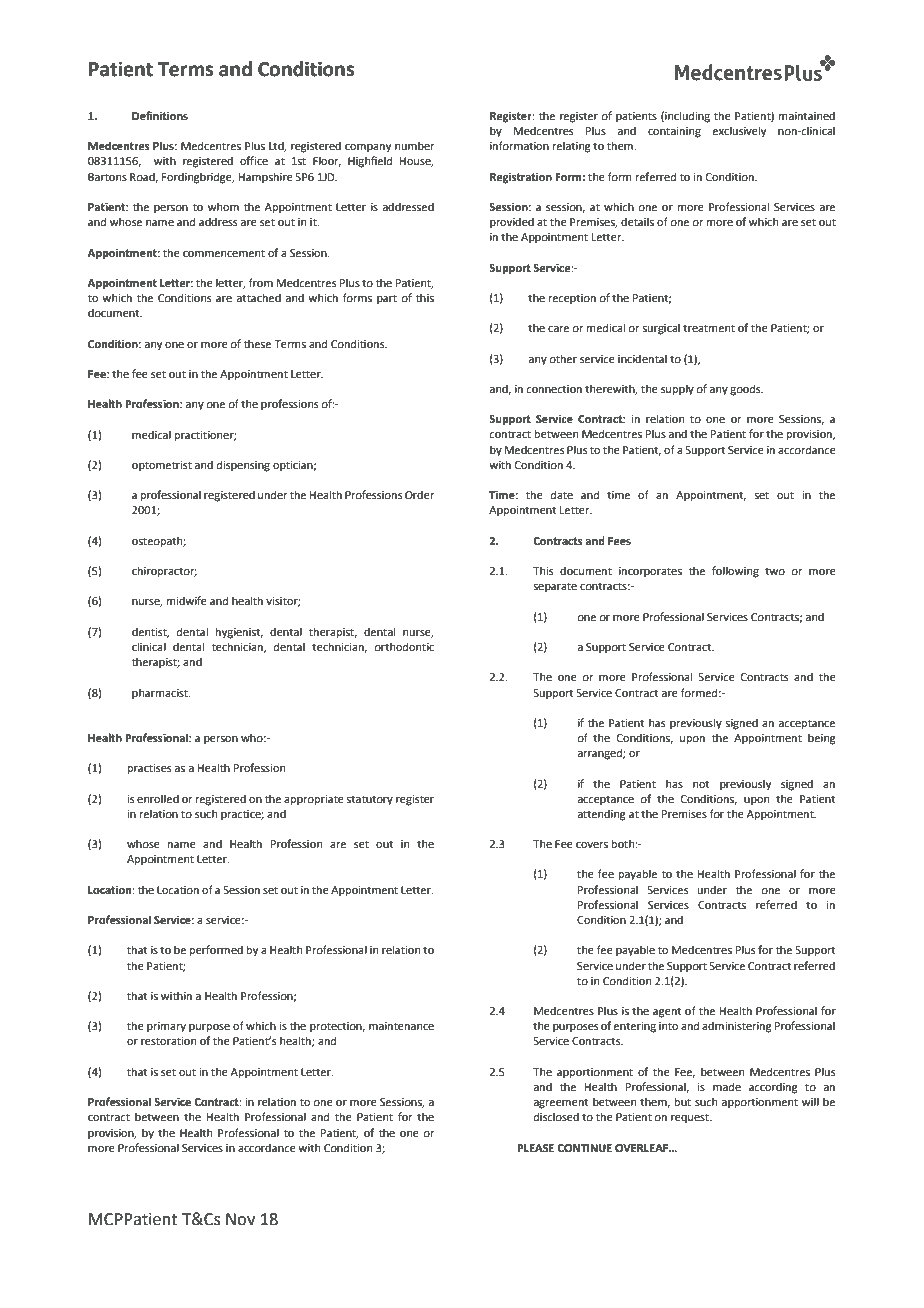 This screenshot has width=924, height=1308. What do you see at coordinates (243, 466) in the screenshot?
I see `dispensing` at bounding box center [243, 466].
